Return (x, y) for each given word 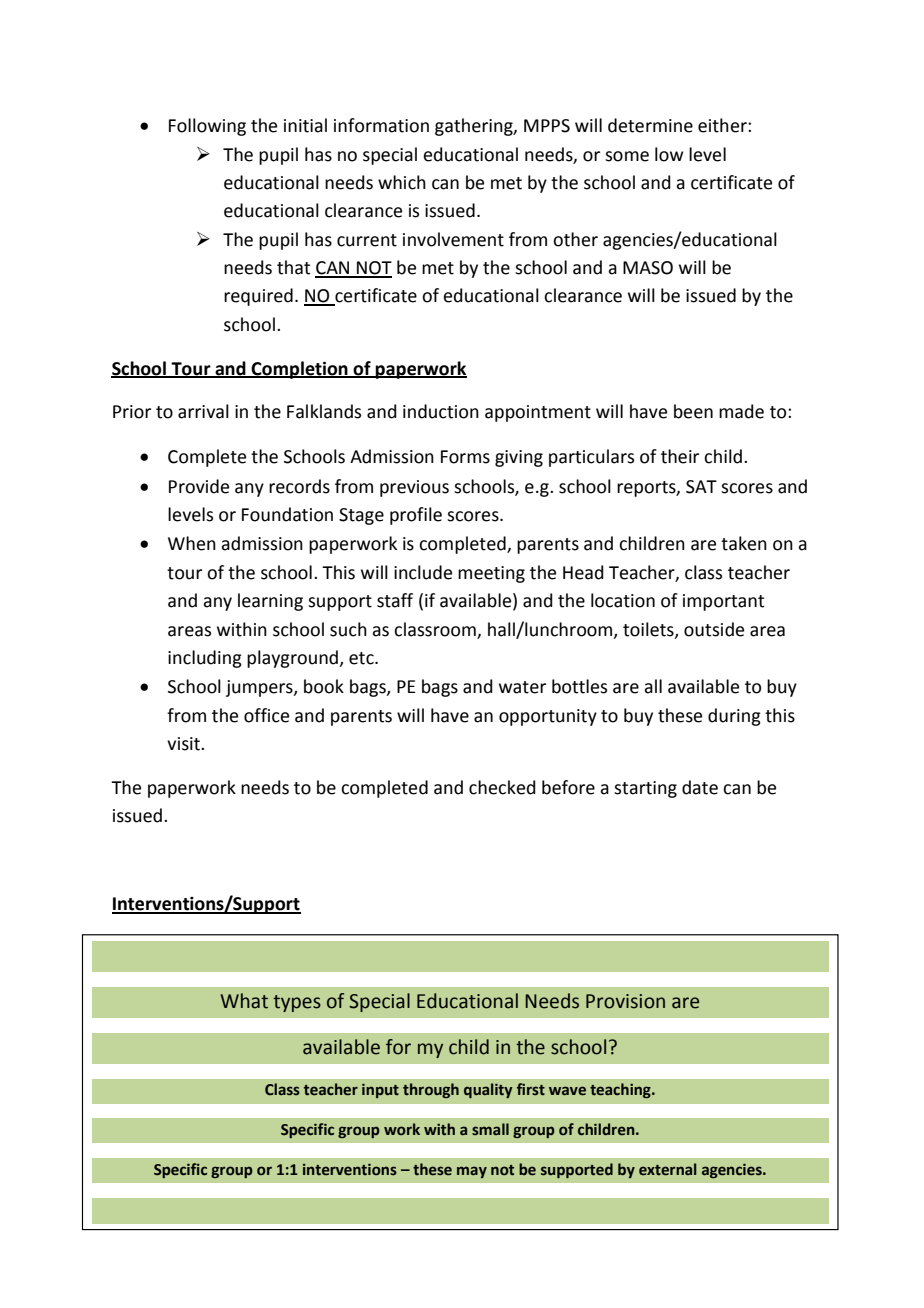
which (402, 182)
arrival (203, 411)
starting (645, 789)
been (693, 411)
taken (744, 543)
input (380, 1091)
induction (441, 411)
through (431, 1090)
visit (184, 744)
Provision (625, 1001)
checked (502, 787)
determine (650, 125)
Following (207, 127)
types (297, 1003)
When (192, 543)
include (423, 572)
